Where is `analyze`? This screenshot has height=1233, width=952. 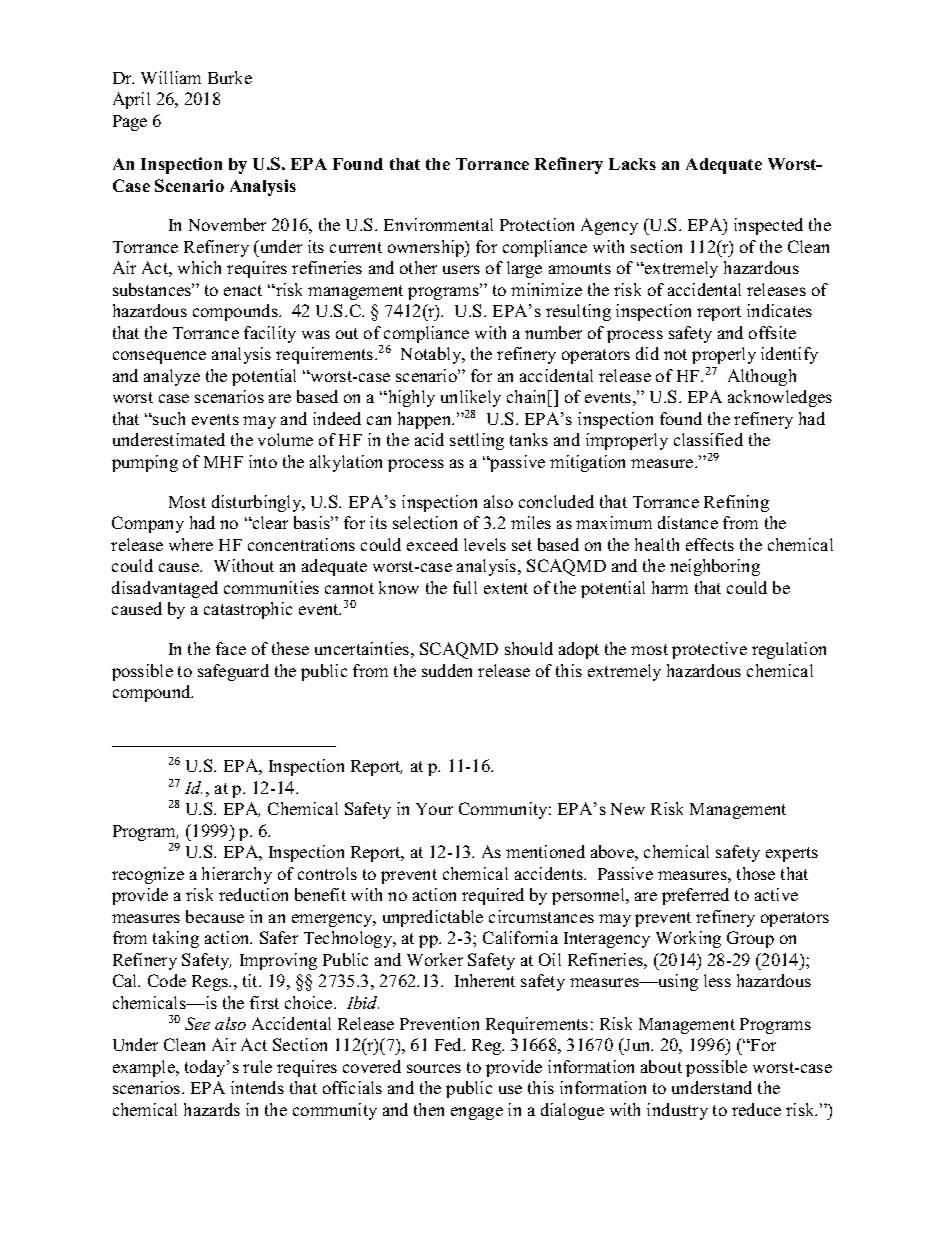 analyze is located at coordinates (172, 377).
